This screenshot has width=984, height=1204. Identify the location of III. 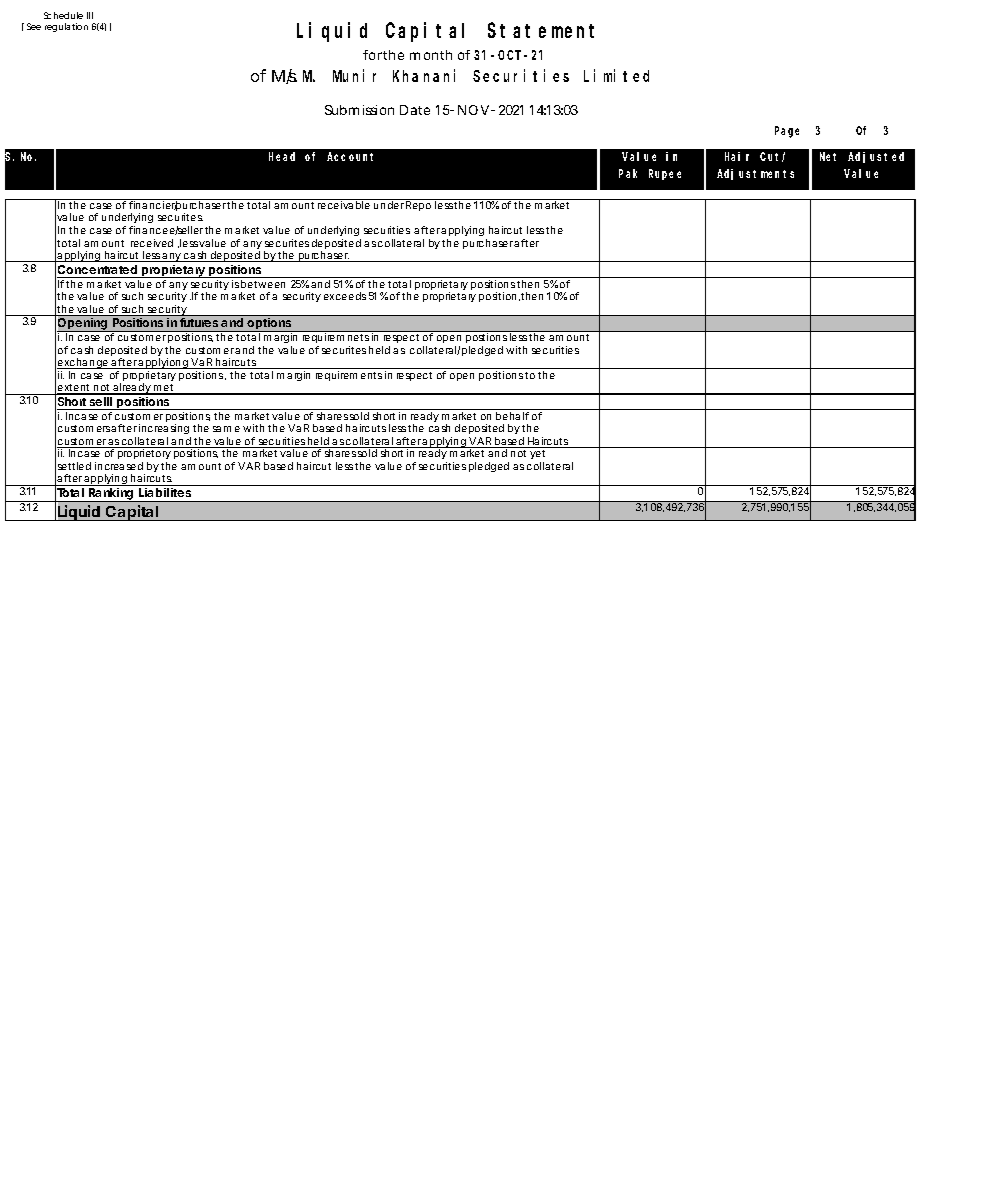
(90, 15).
